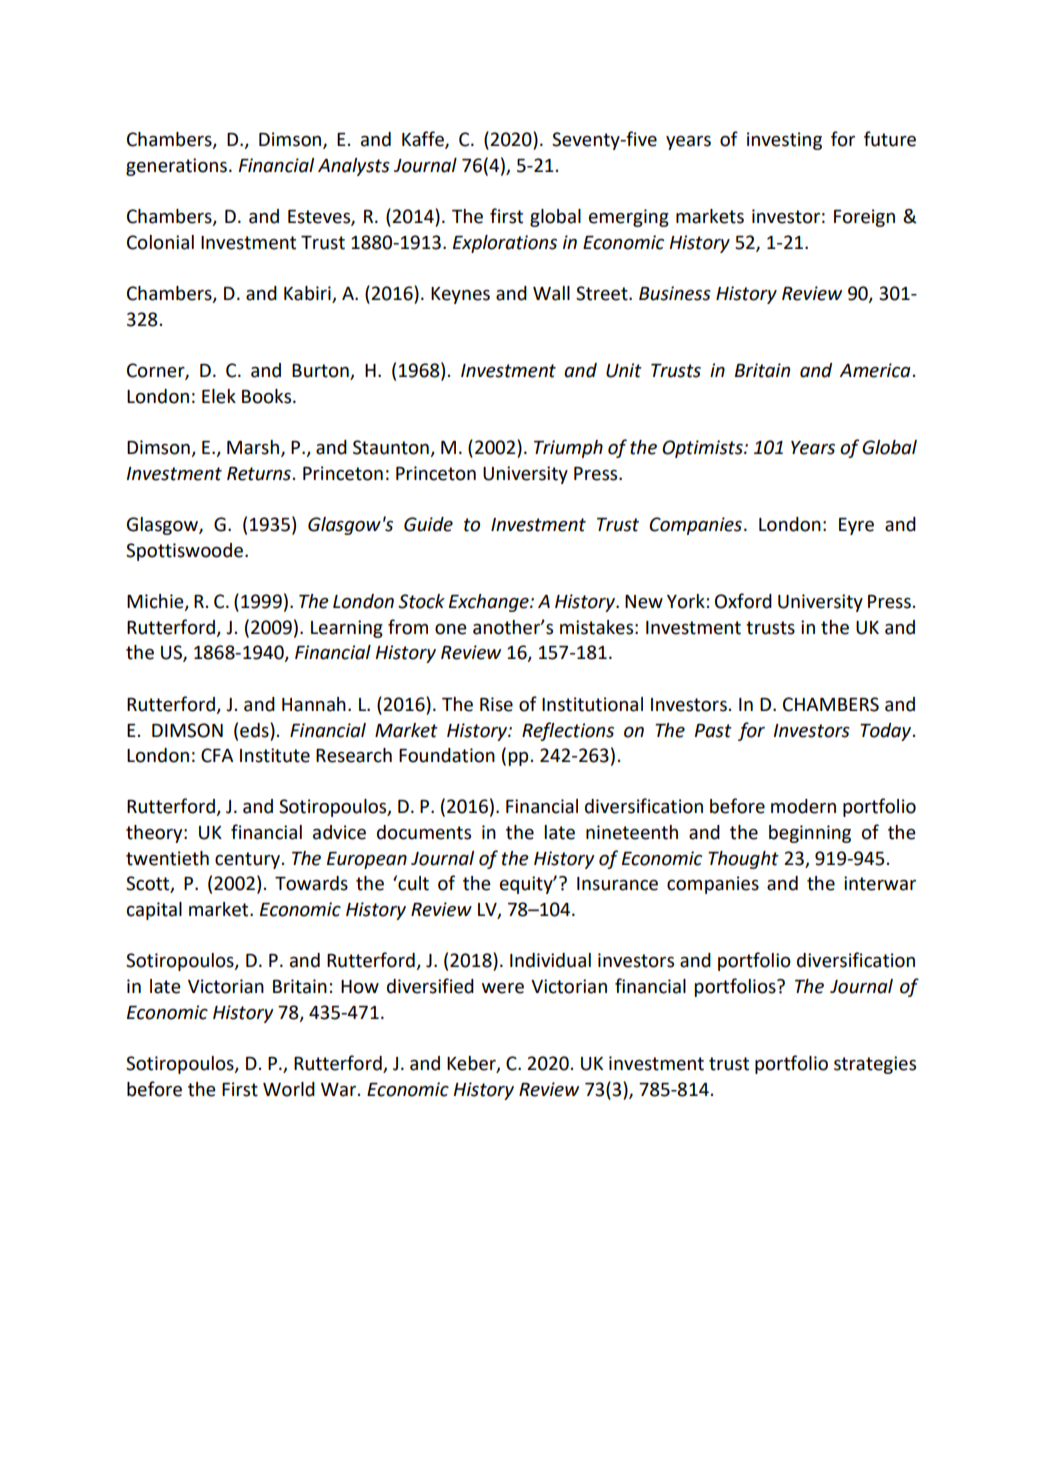 Image resolution: width=1043 pixels, height=1475 pixels. What do you see at coordinates (490, 603) in the screenshot?
I see `Exchange` at bounding box center [490, 603].
